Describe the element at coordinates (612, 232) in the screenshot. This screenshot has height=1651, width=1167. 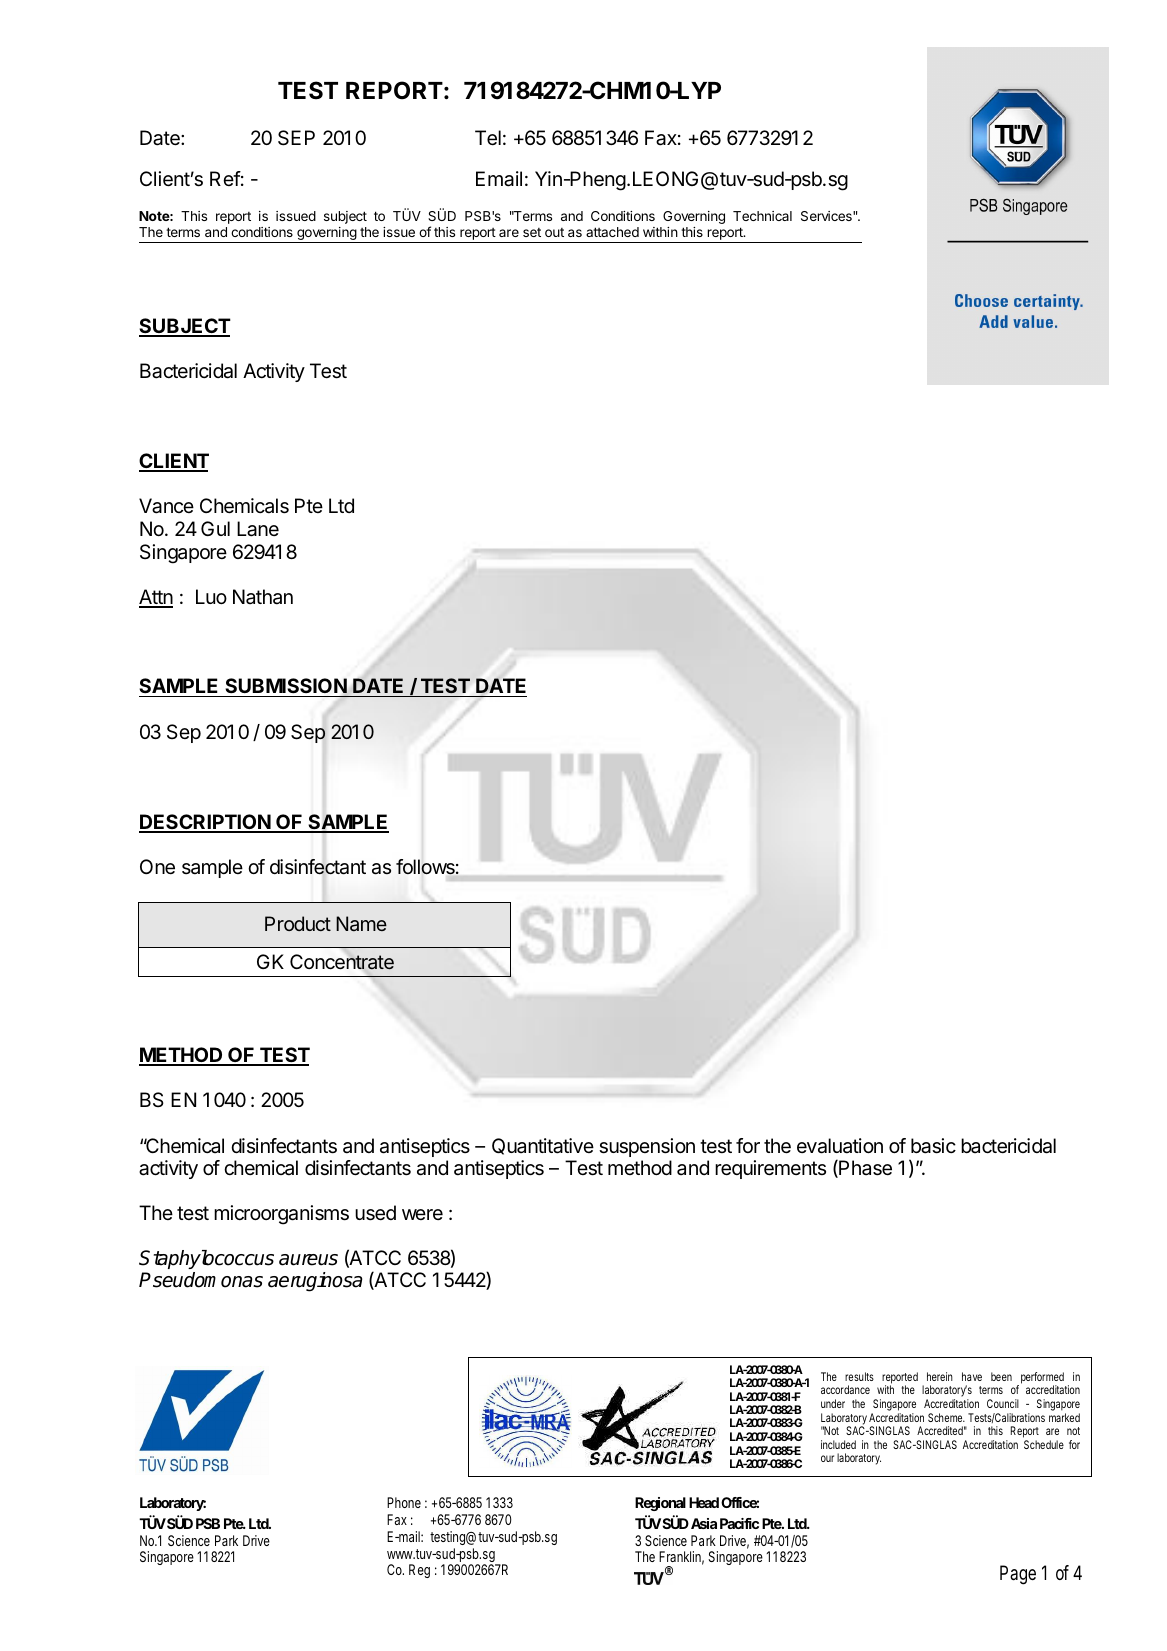
I see `attached` at that location.
